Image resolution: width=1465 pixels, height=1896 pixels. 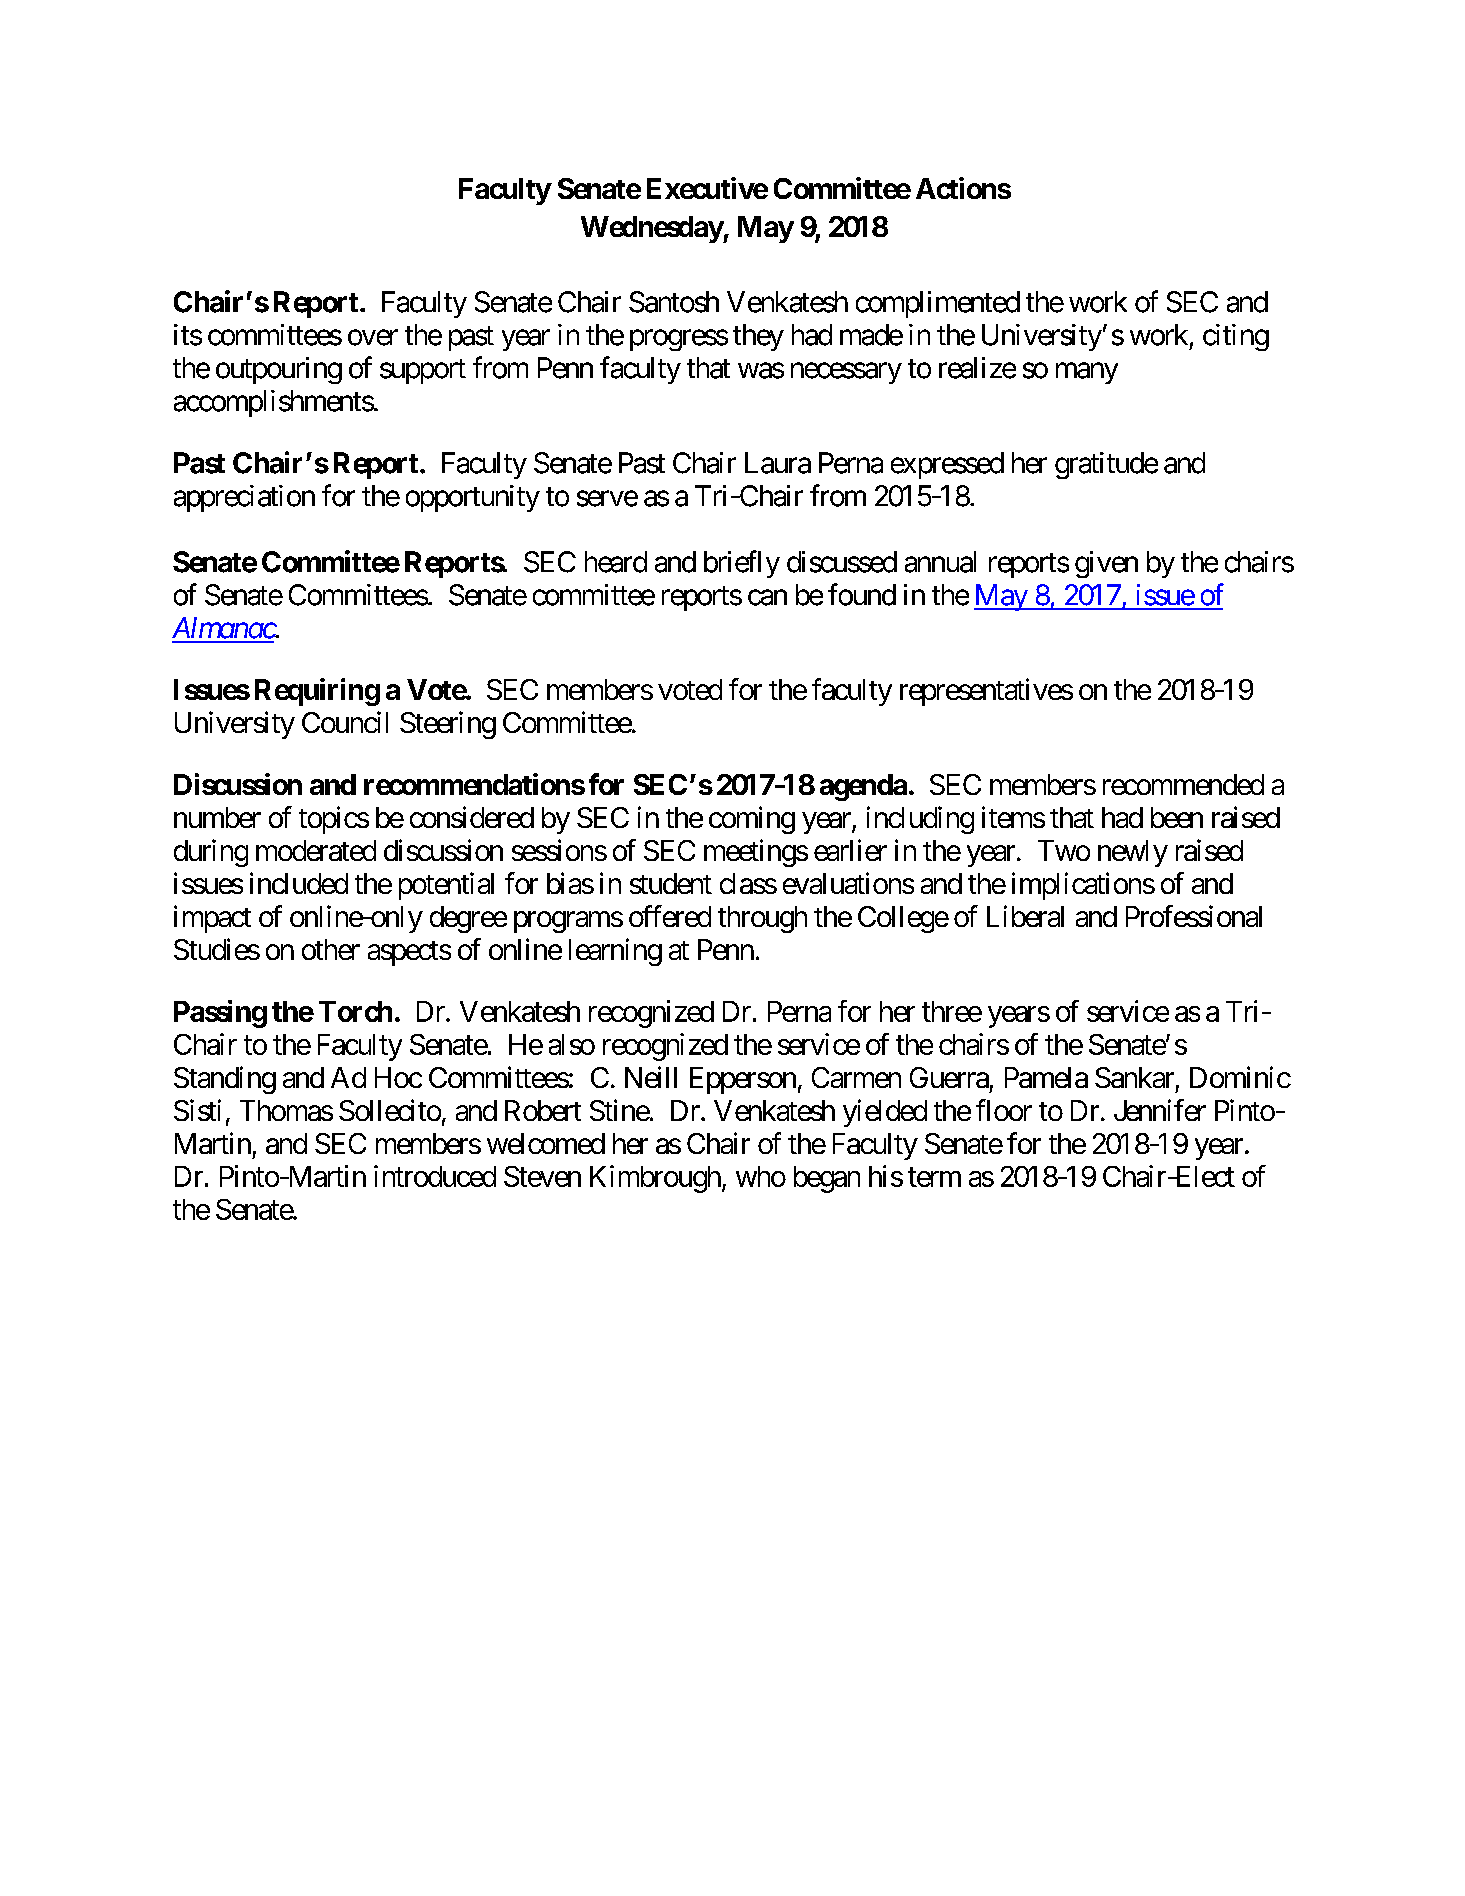 I want to click on Wednesday, so click(x=652, y=229).
